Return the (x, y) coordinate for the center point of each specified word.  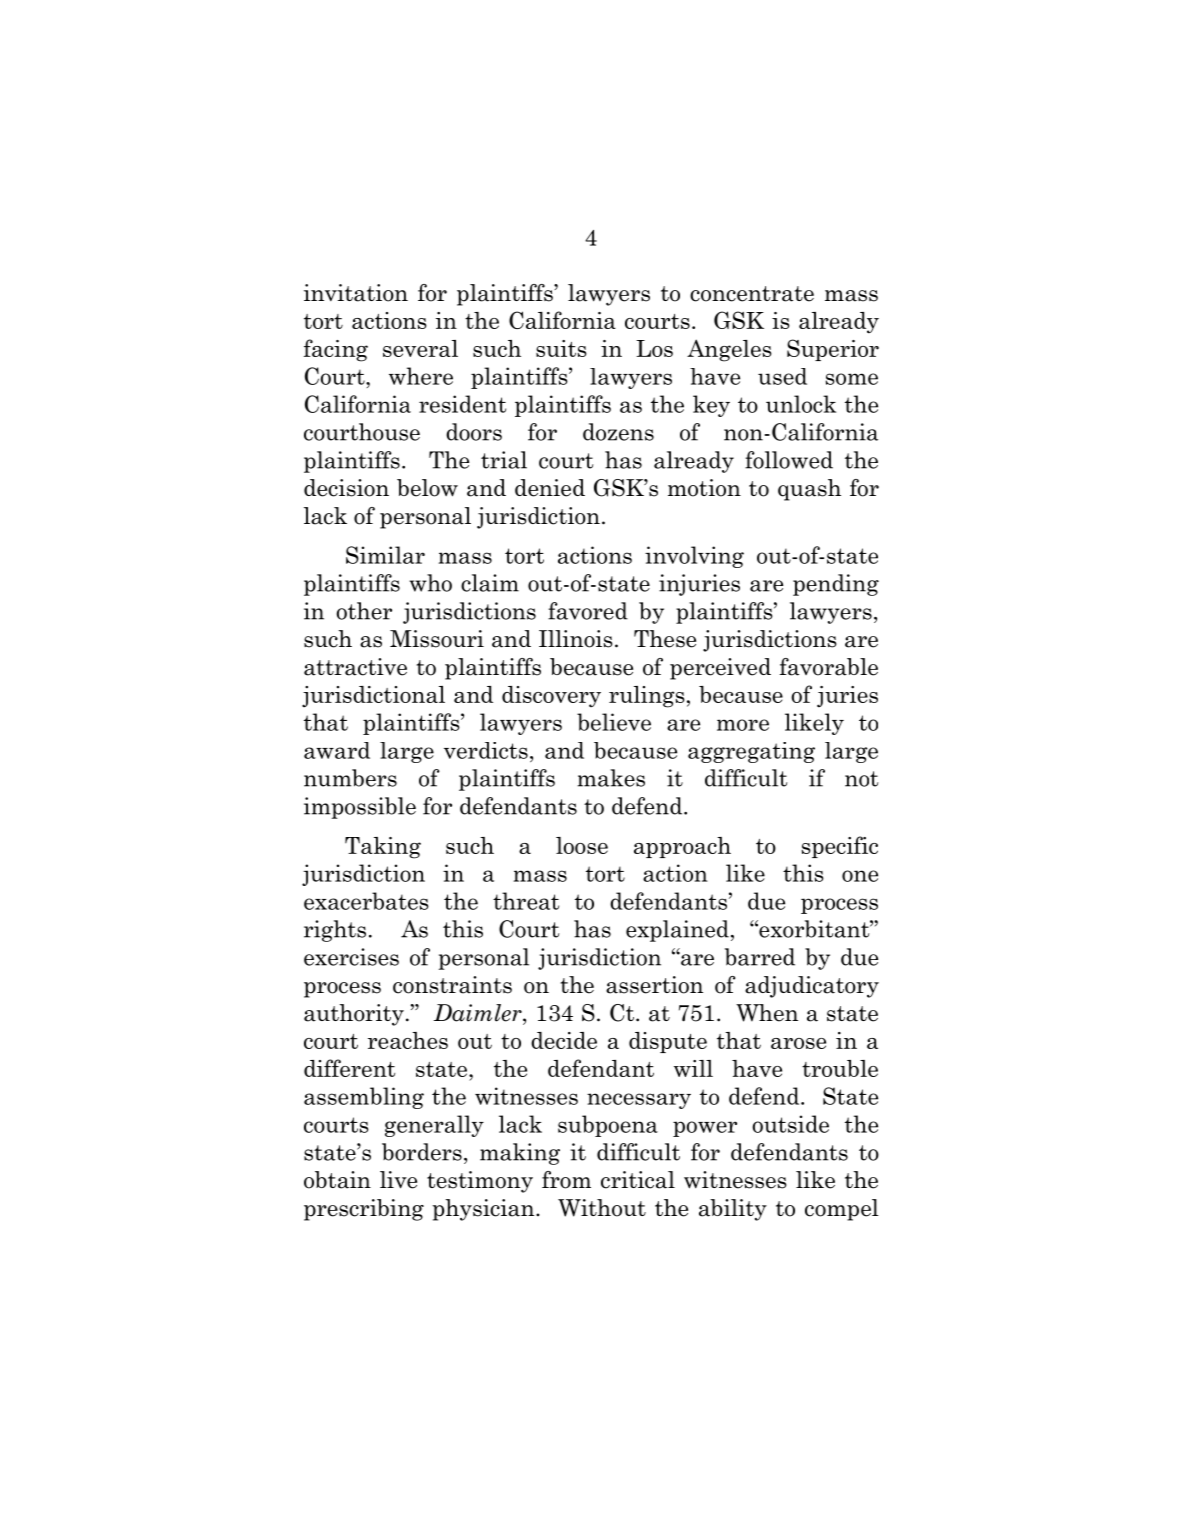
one (860, 876)
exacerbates (366, 901)
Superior (833, 350)
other (364, 611)
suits (561, 348)
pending (836, 585)
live (398, 1180)
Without (602, 1208)
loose (582, 845)
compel (842, 1210)
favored (588, 611)
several (420, 348)
